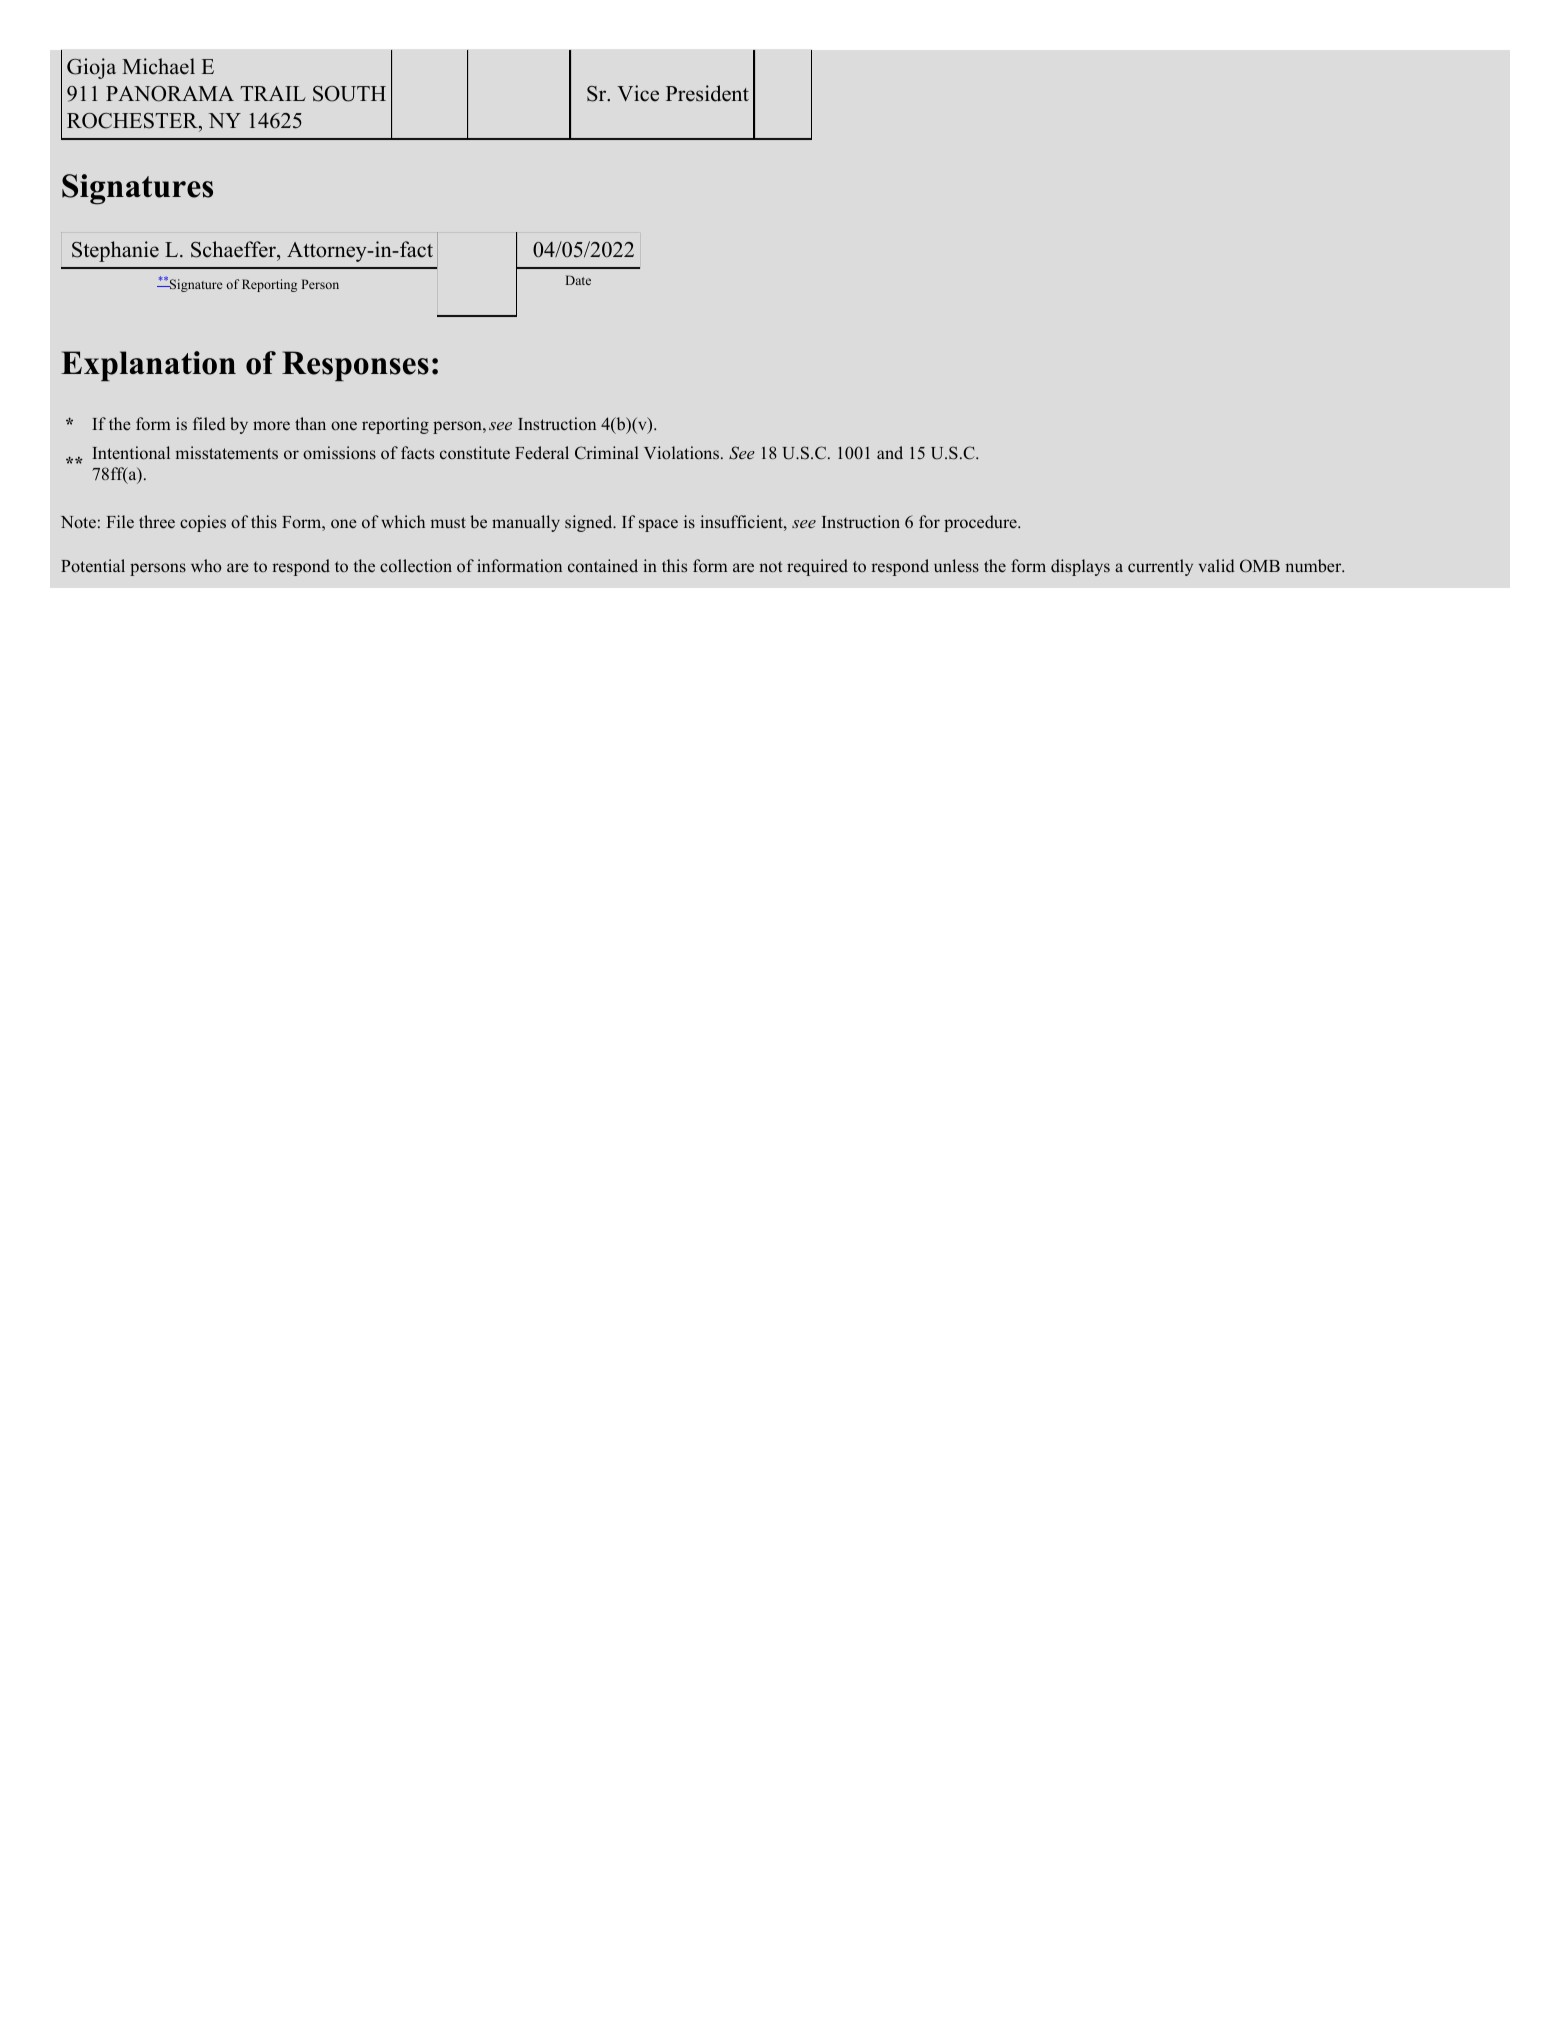 This document has height=2019, width=1560. Describe the element at coordinates (271, 426) in the document. I see `more` at that location.
